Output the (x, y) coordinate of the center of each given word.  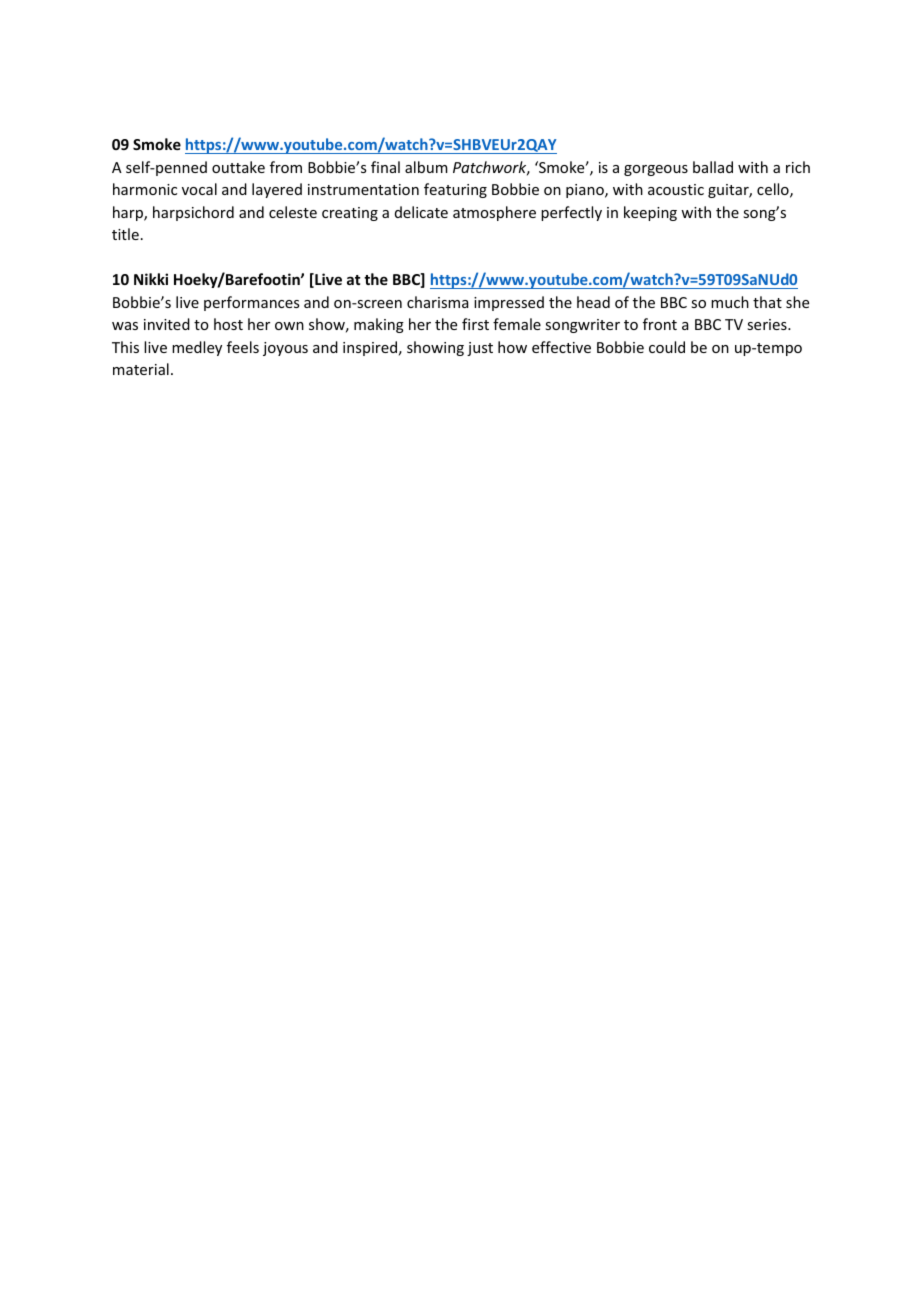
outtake (238, 167)
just (480, 349)
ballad (713, 167)
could (667, 347)
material (141, 369)
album (426, 167)
